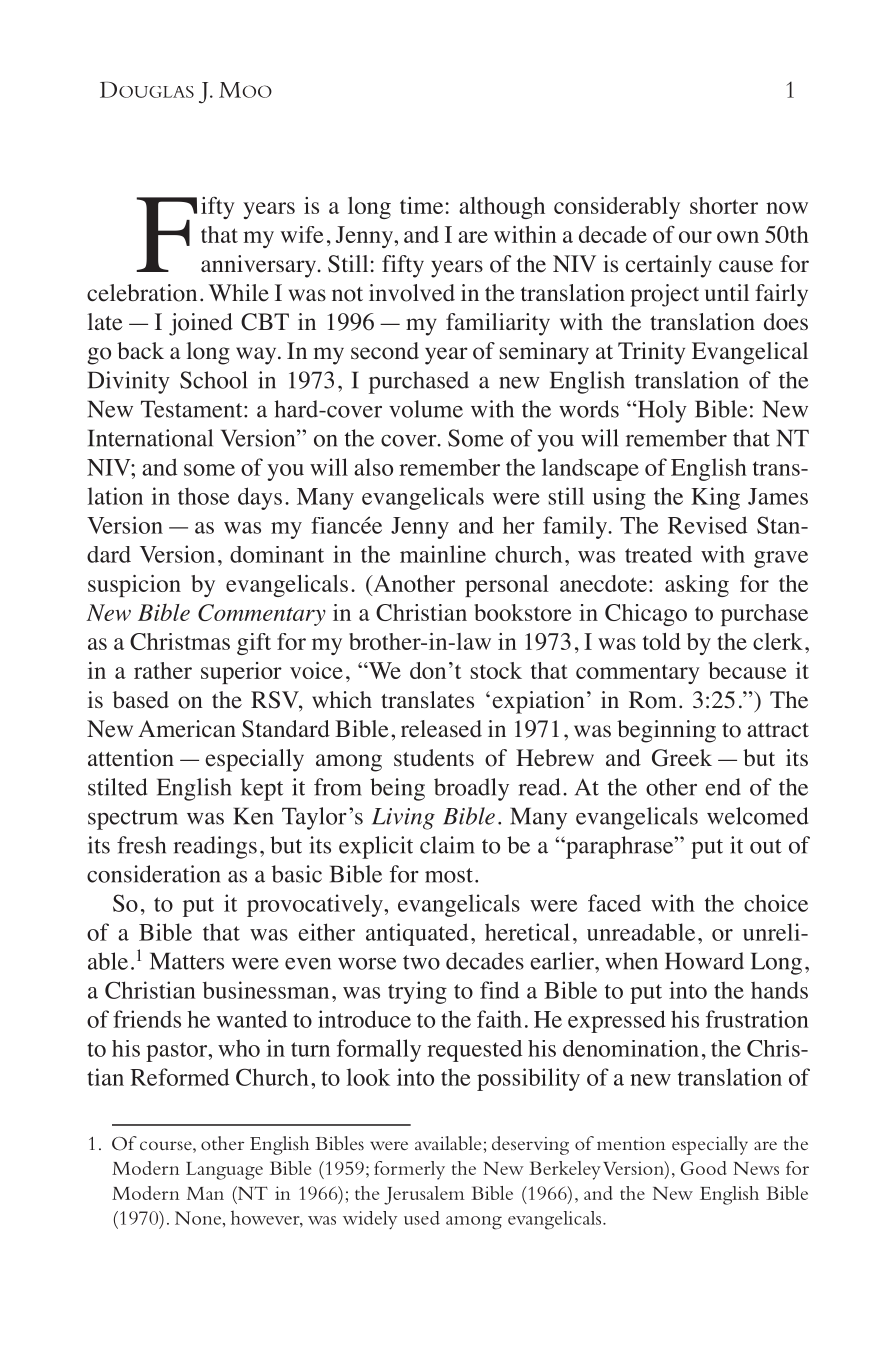  What do you see at coordinates (421, 205) in the screenshot?
I see `time` at bounding box center [421, 205].
